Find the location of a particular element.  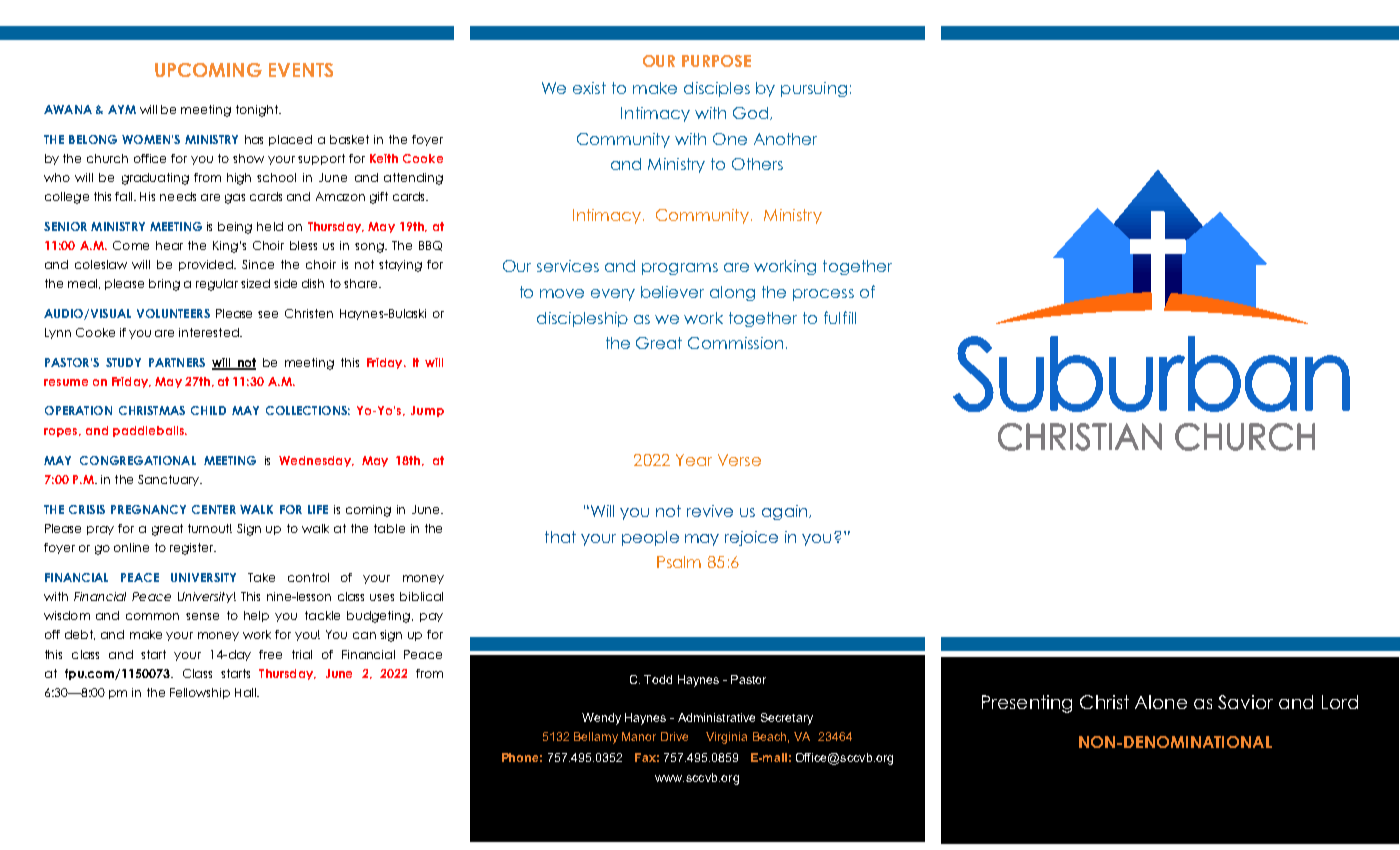

revive is located at coordinates (710, 511).
